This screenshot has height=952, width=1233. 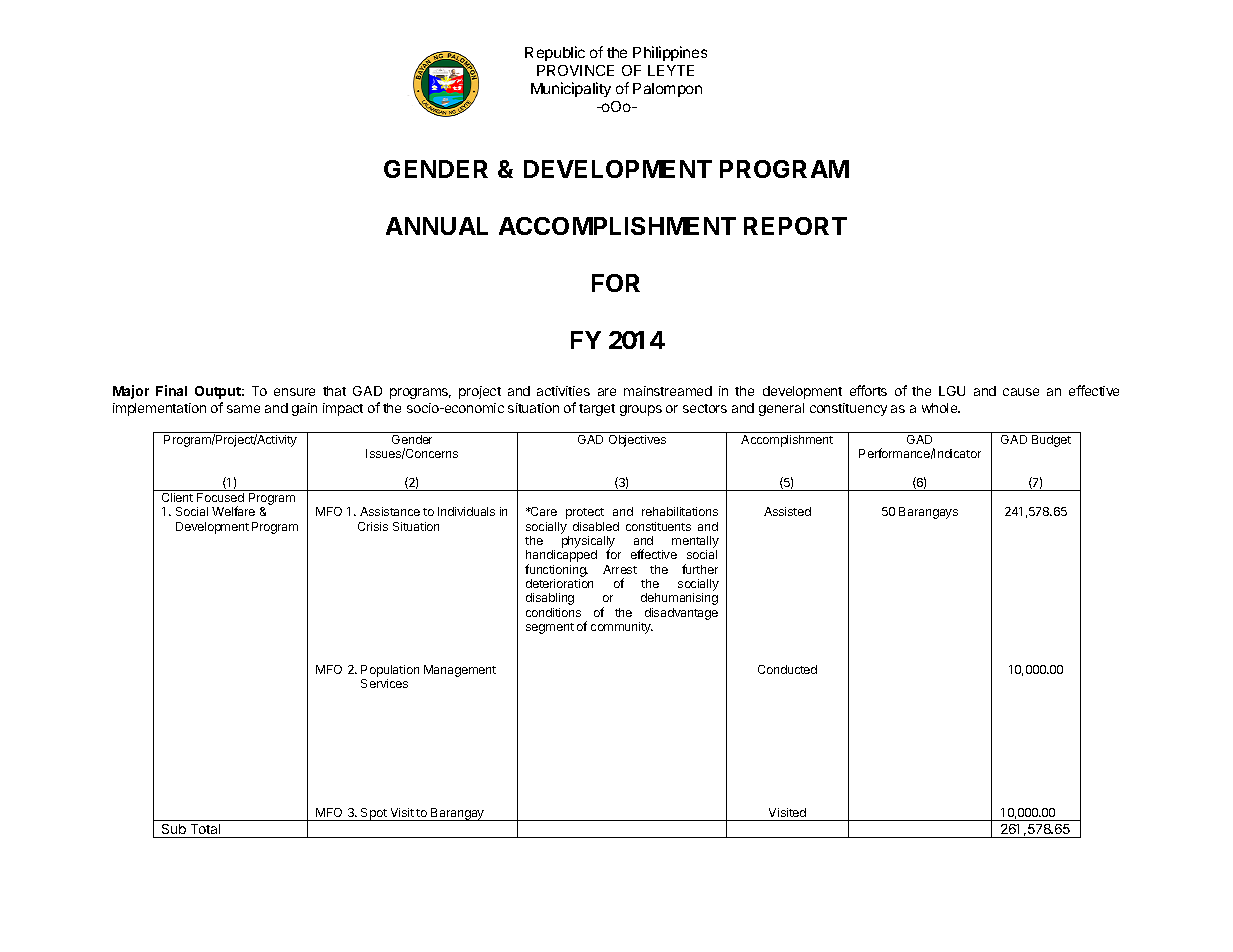 I want to click on Republic, so click(x=555, y=53).
